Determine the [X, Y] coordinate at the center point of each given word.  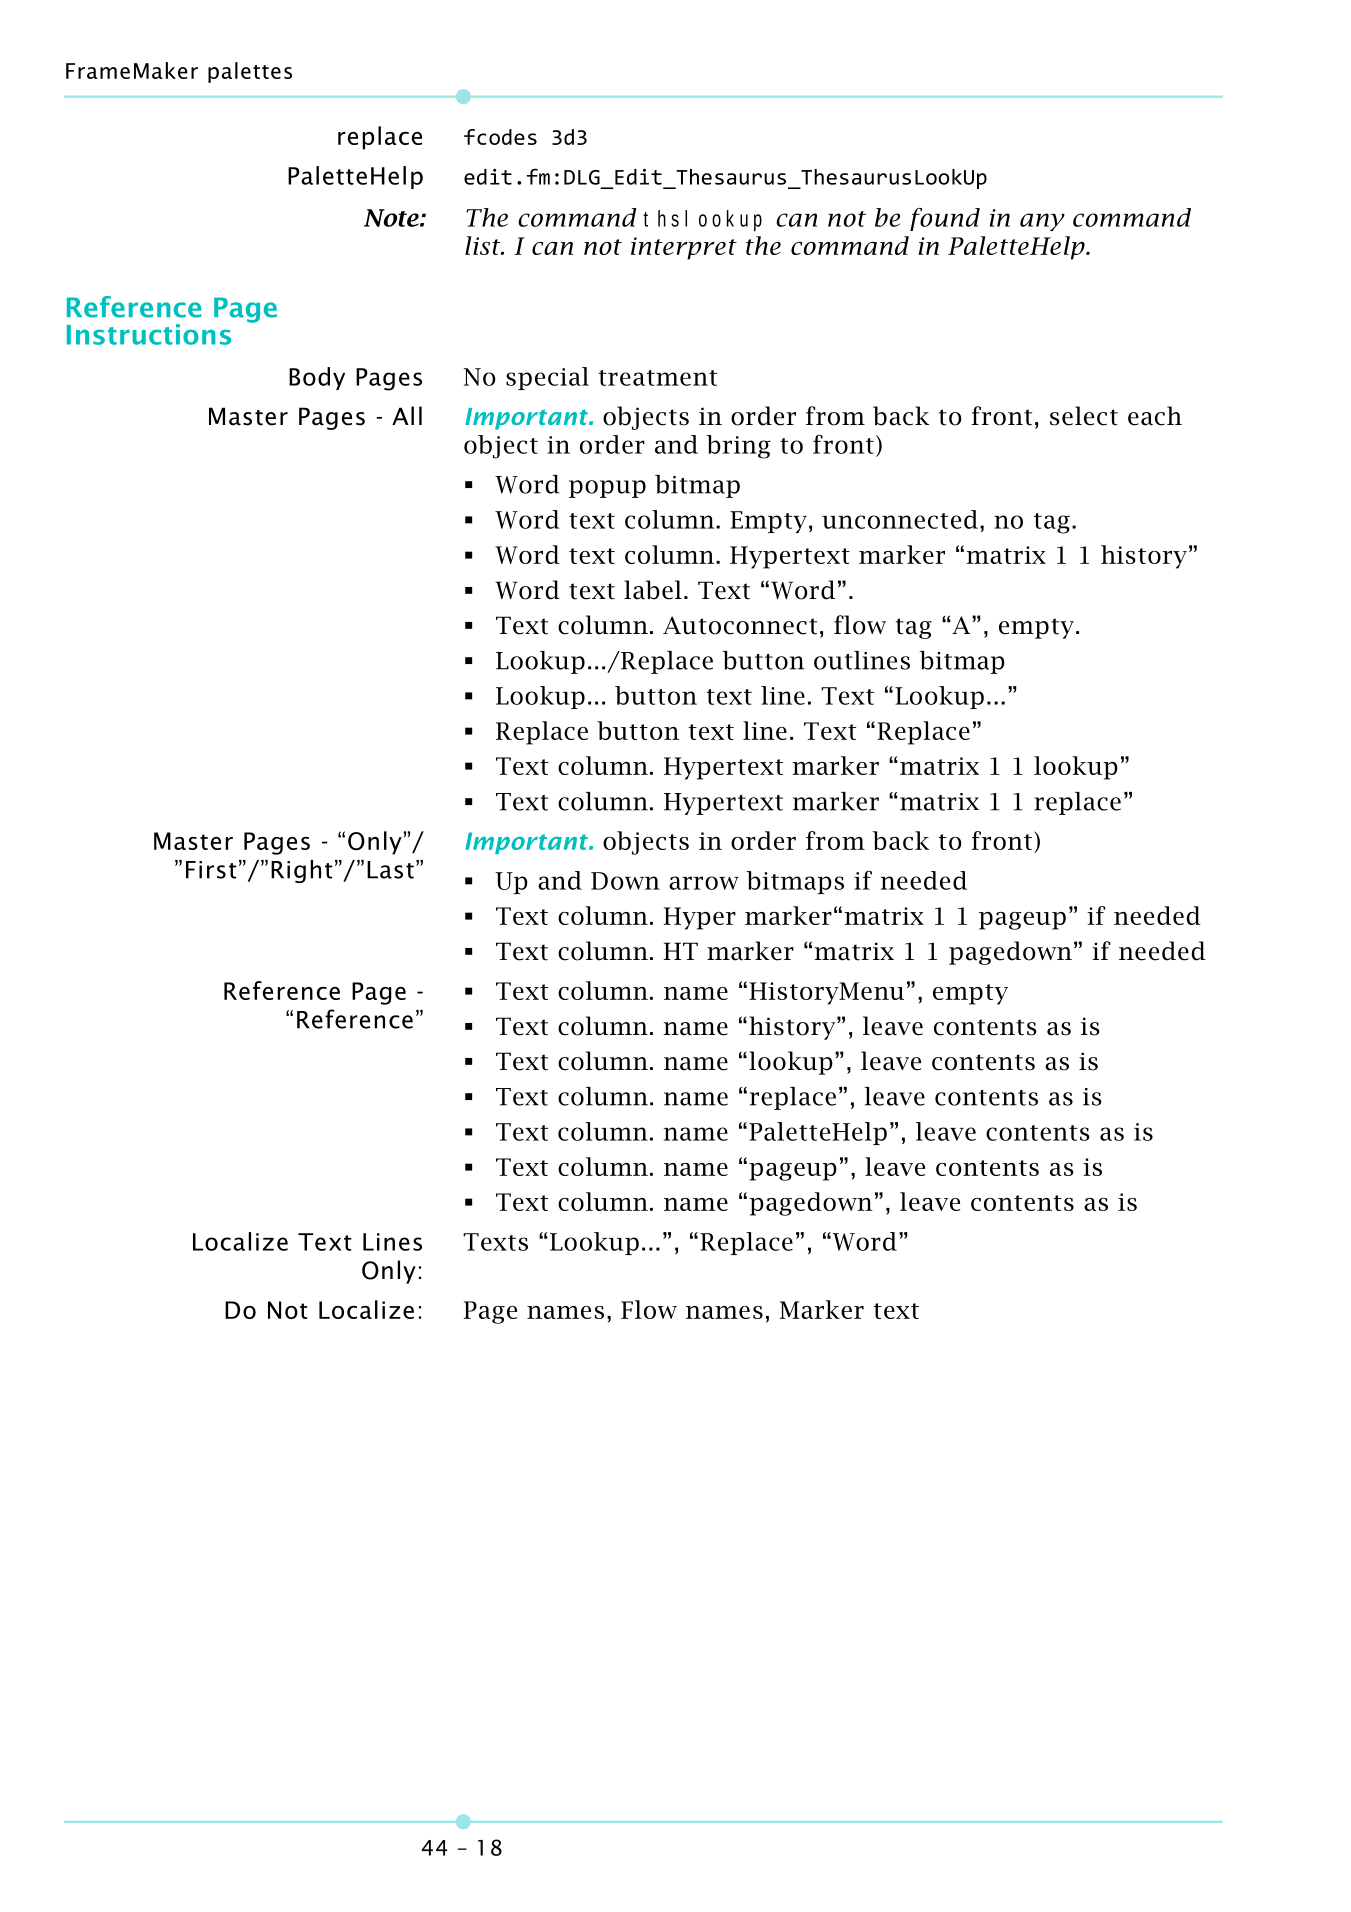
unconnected [900, 519]
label [653, 590]
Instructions [149, 334]
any [1042, 222]
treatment [657, 378]
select [1084, 416]
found [945, 219]
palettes [250, 72]
